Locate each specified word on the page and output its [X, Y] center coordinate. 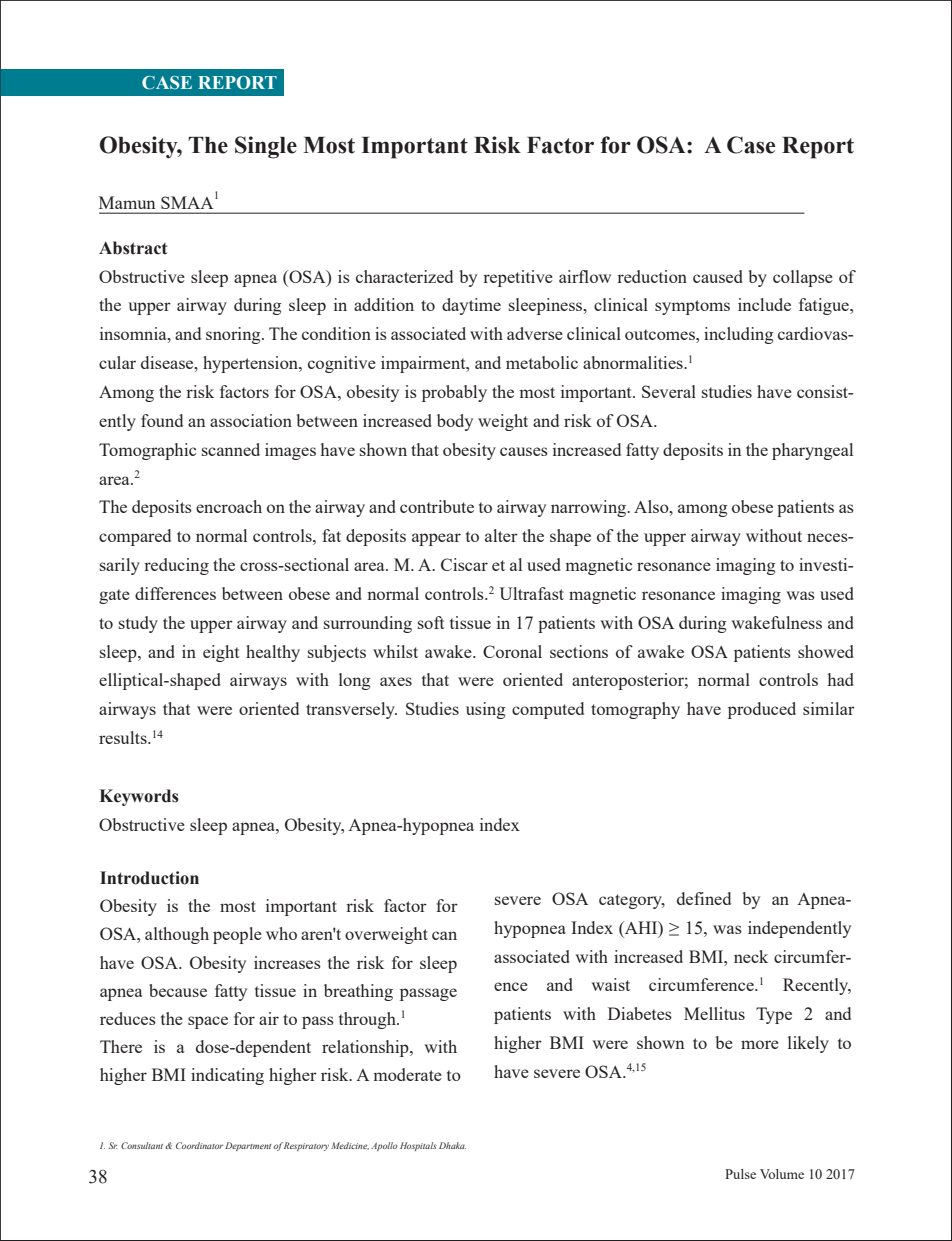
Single [266, 147]
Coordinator [199, 1145]
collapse [803, 278]
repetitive [518, 278]
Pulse [740, 1174]
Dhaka [452, 1145]
